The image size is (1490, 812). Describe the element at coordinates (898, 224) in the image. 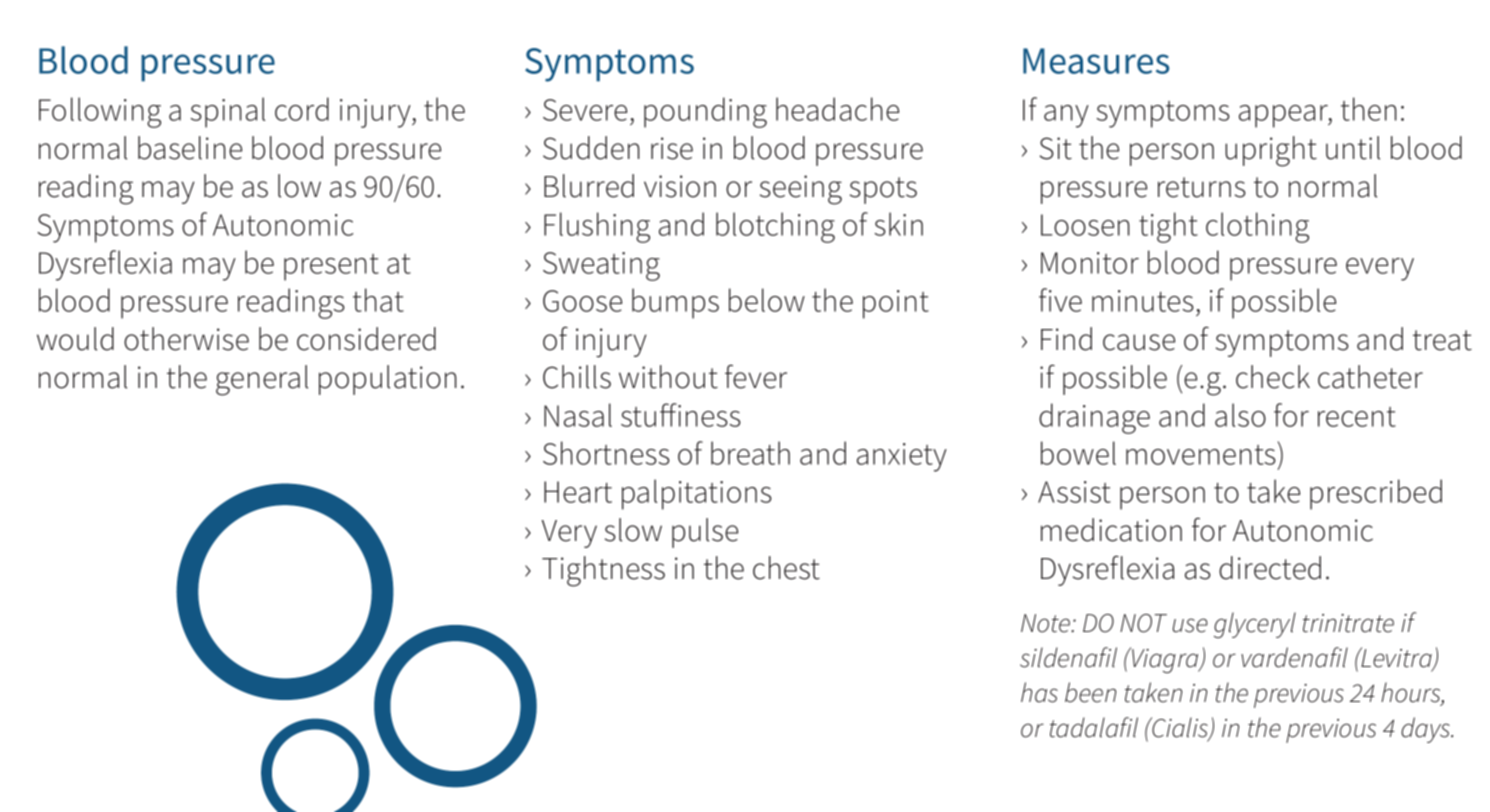

I see `skin` at that location.
